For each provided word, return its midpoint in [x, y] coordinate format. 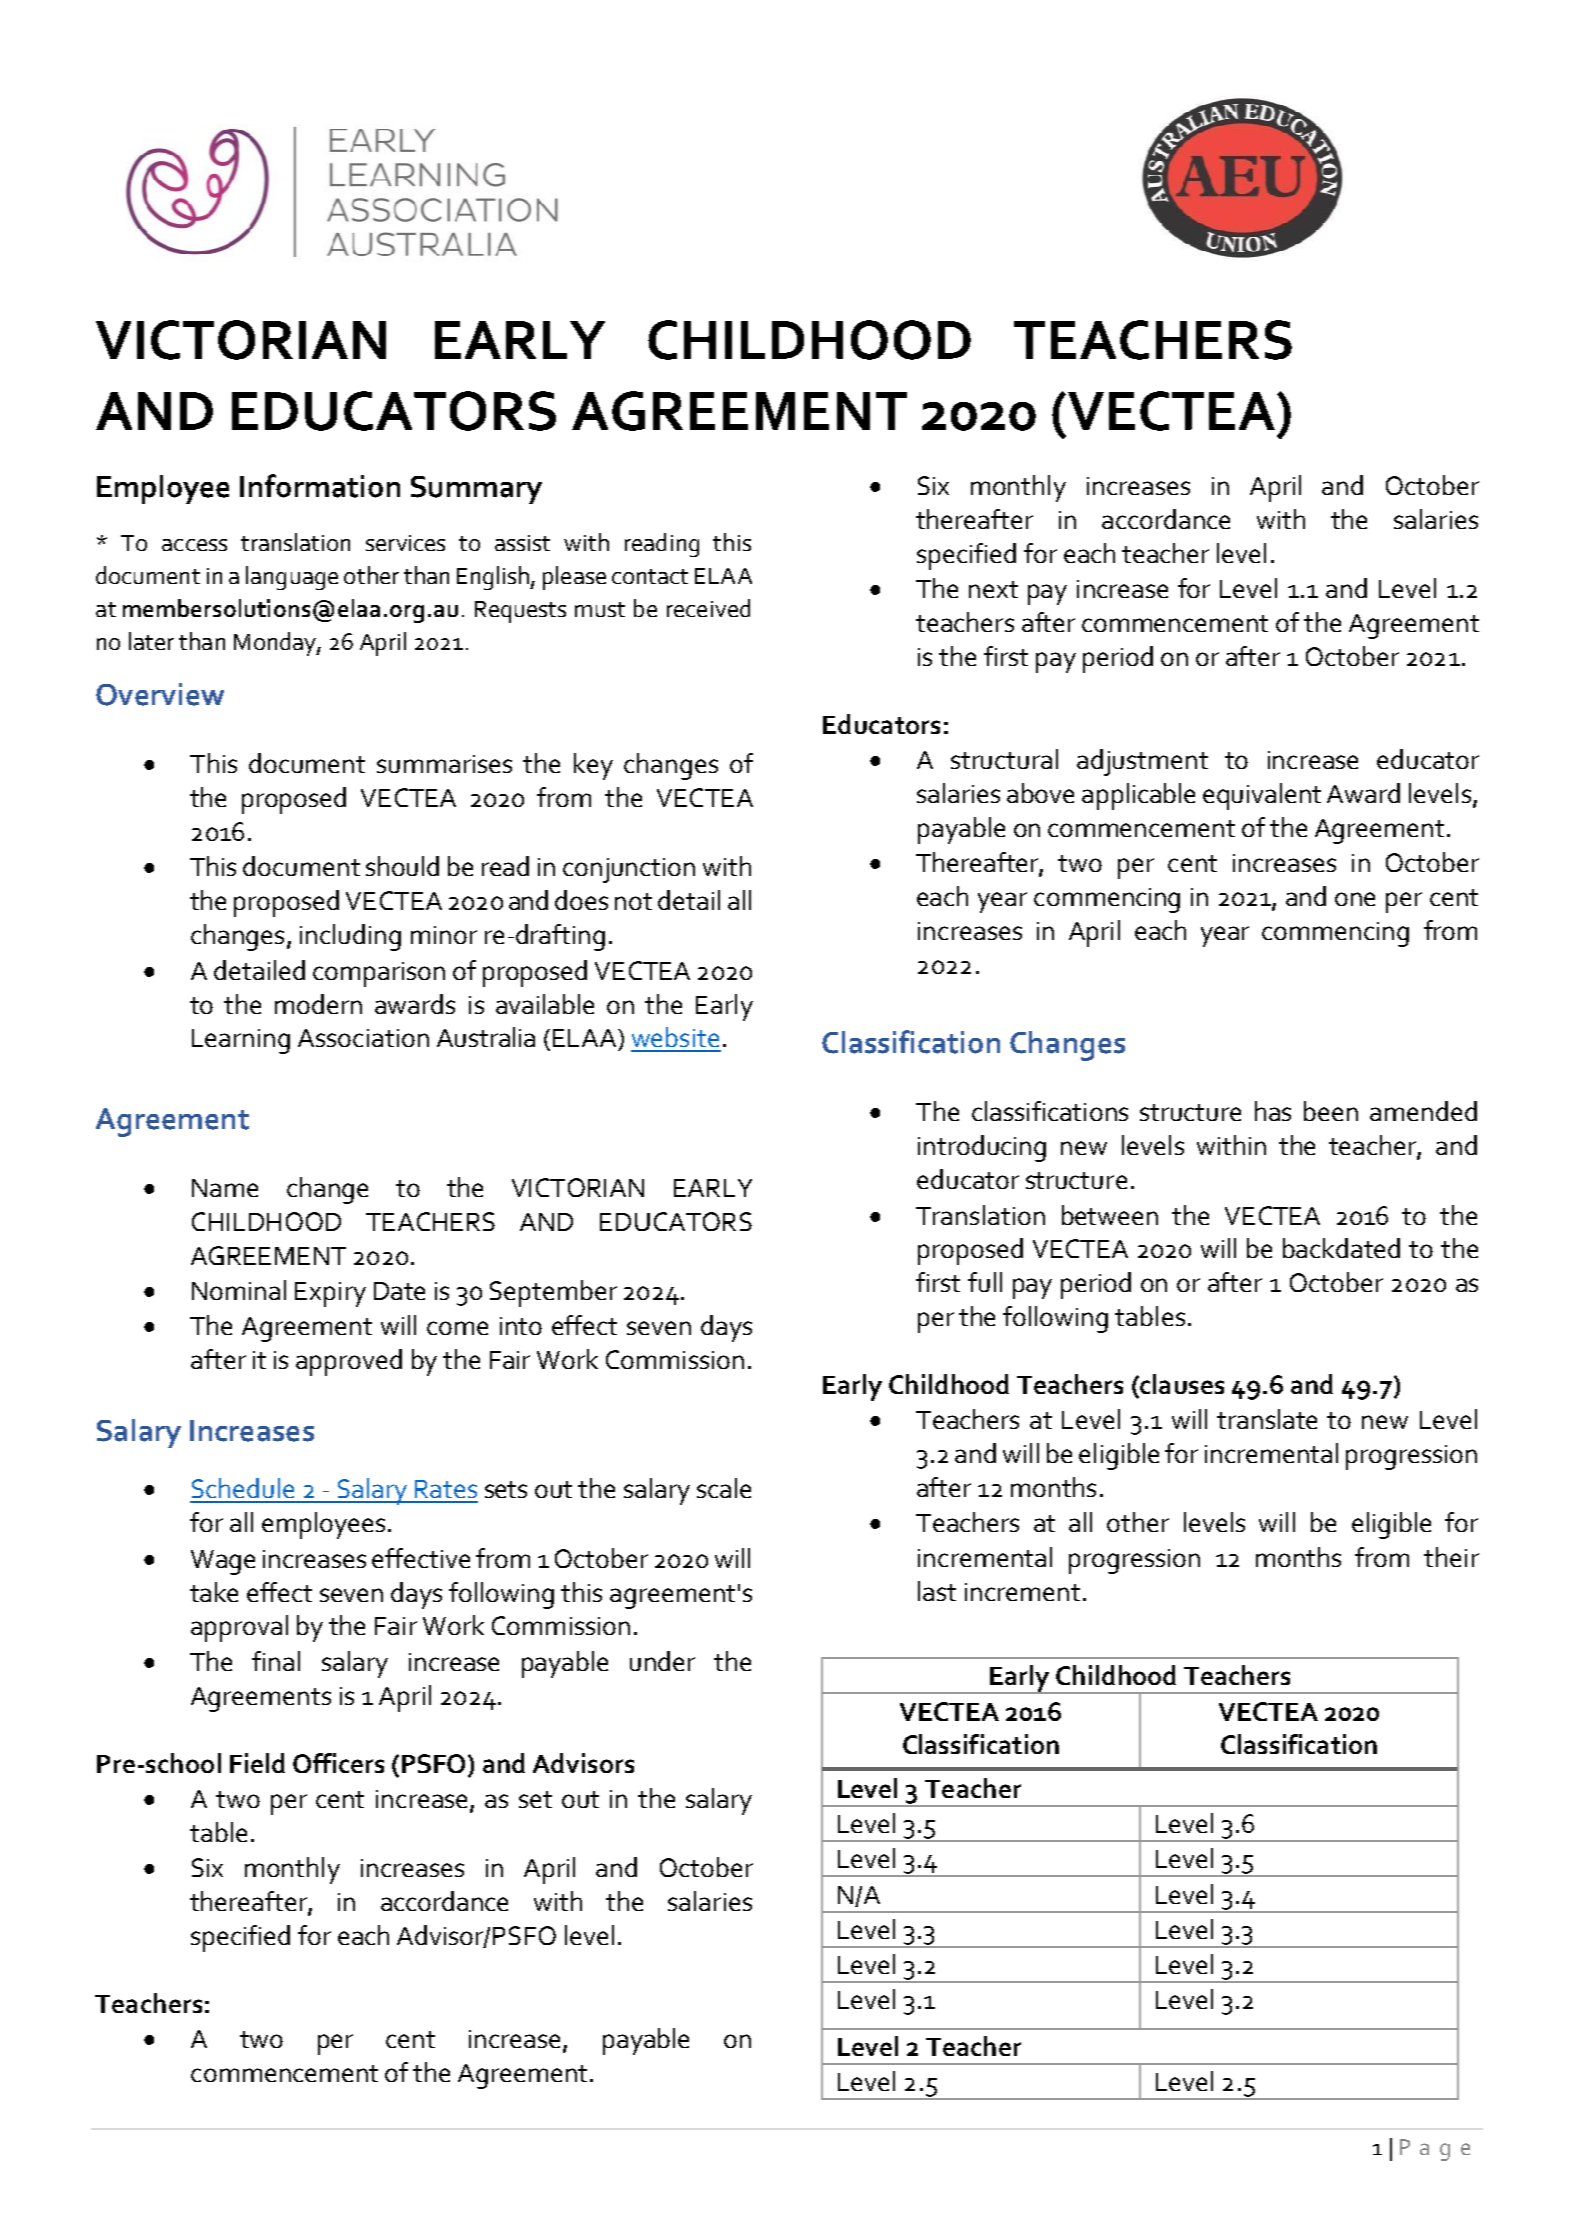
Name [225, 1188]
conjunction [629, 870]
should [402, 866]
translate [1267, 1419]
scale [724, 1488]
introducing [982, 1148]
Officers [338, 1763]
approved [349, 1362]
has [1273, 1111]
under [662, 1661]
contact [650, 576]
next [993, 589]
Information [320, 486]
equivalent [1262, 796]
